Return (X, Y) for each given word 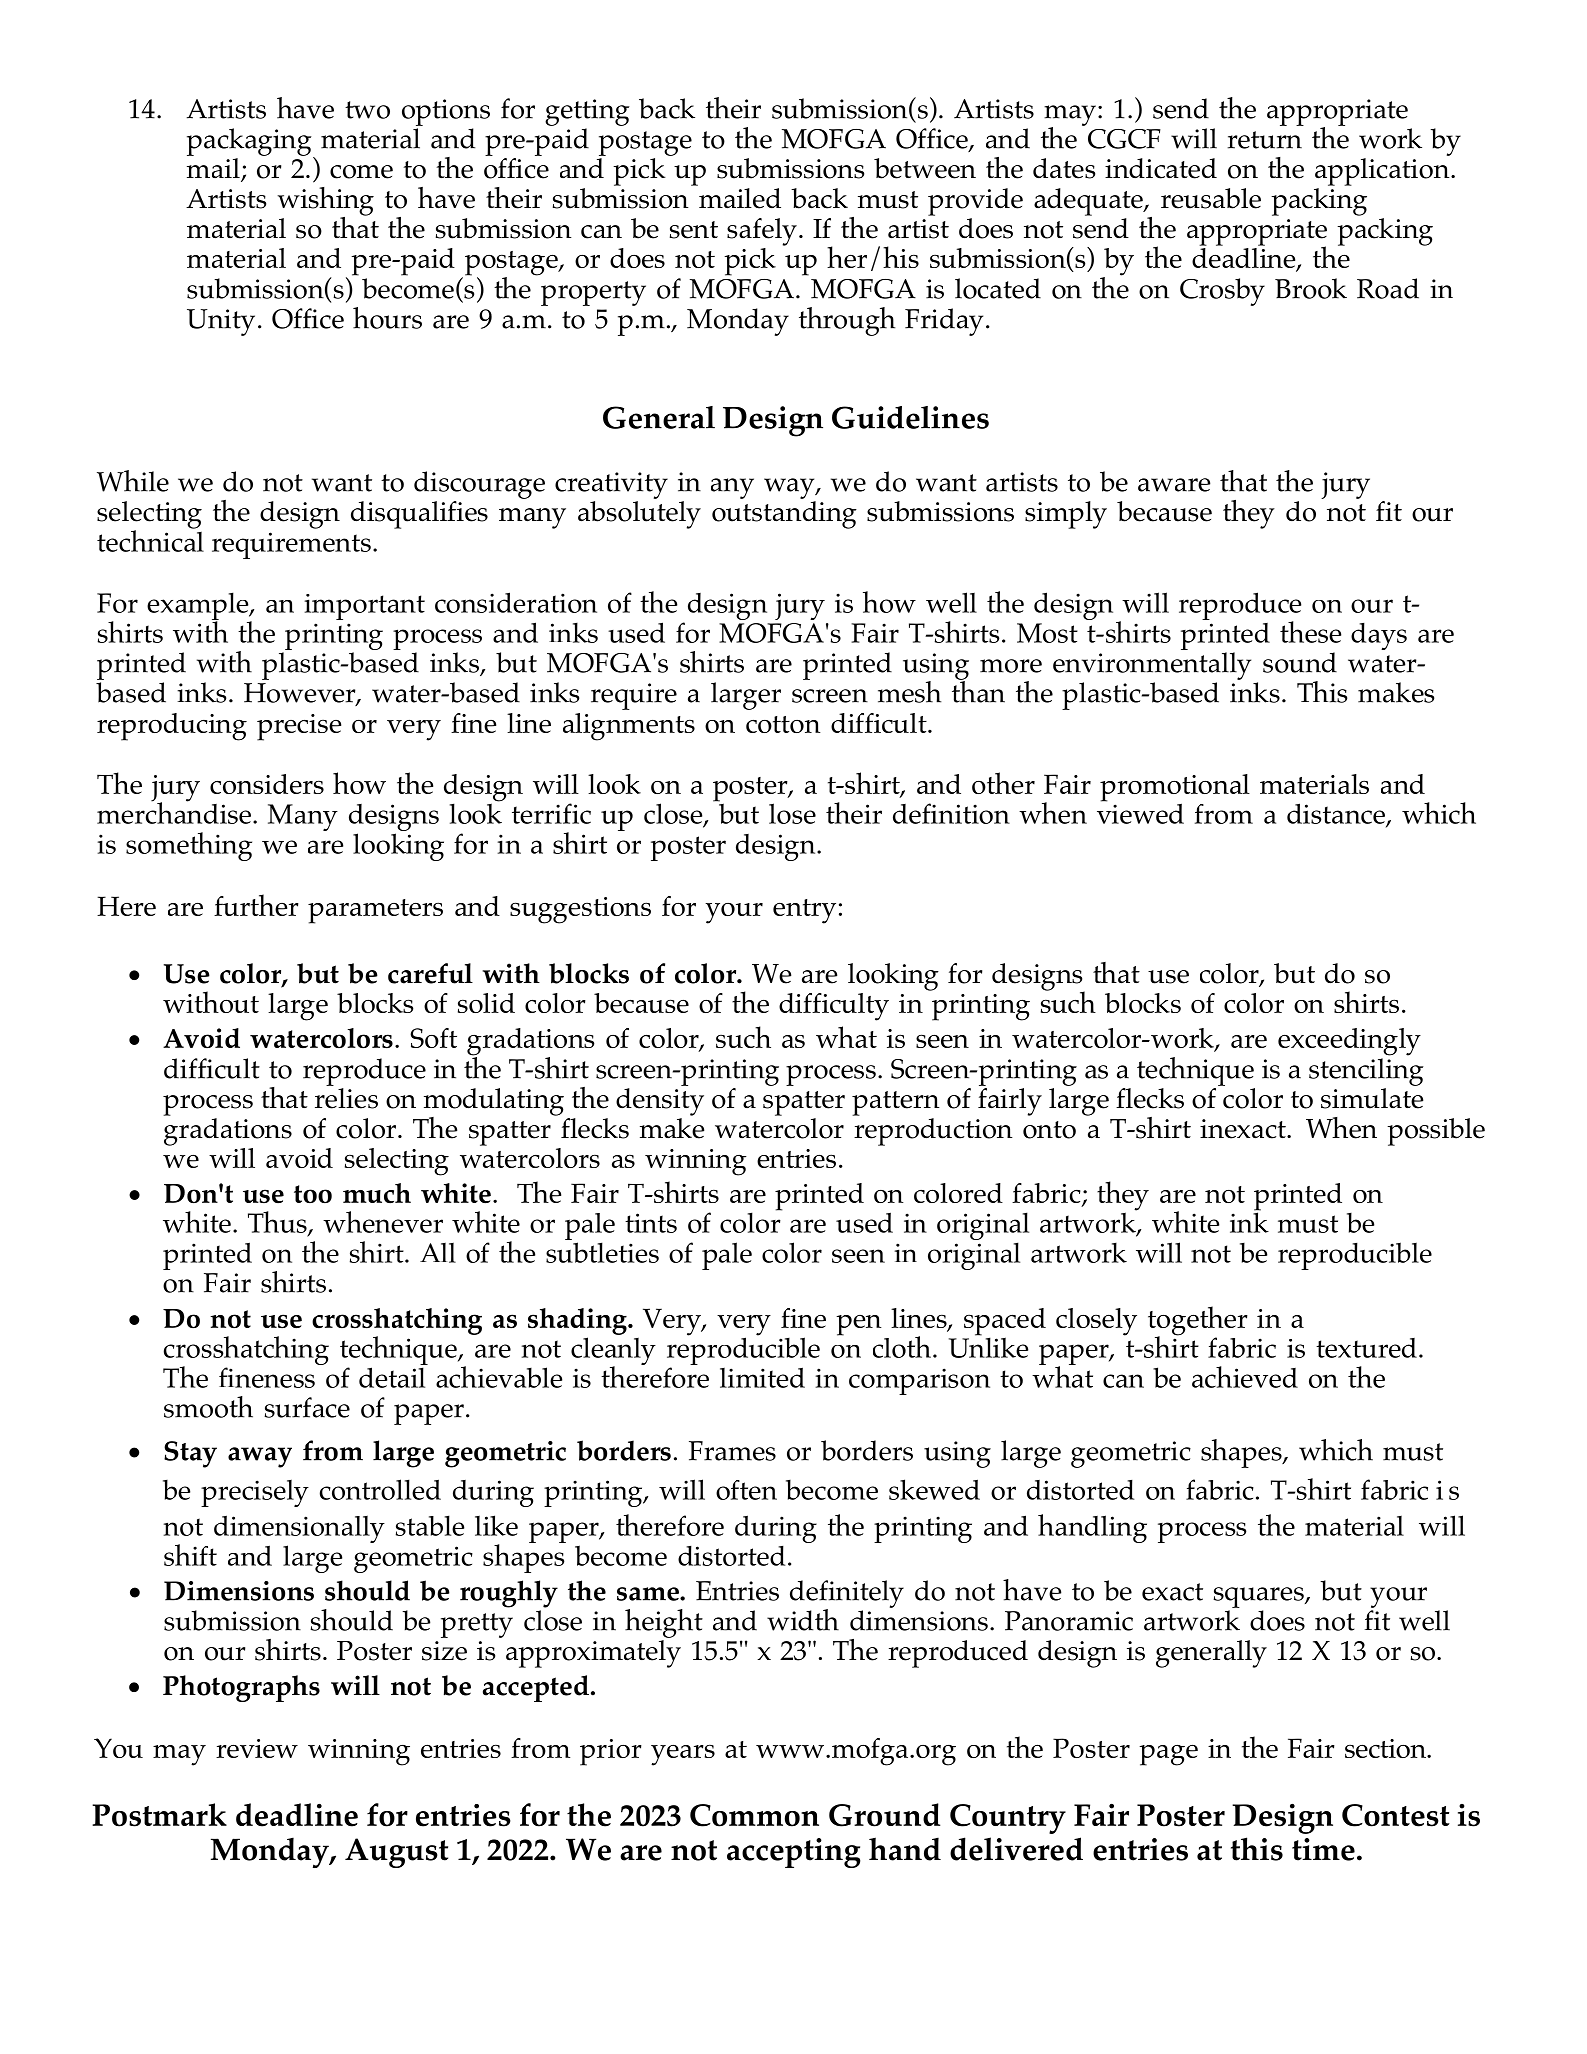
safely (762, 232)
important (364, 607)
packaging (250, 143)
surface (307, 1407)
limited (762, 1377)
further (256, 905)
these (1310, 632)
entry (804, 911)
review (257, 1748)
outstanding (784, 515)
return (1264, 140)
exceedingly (1349, 1042)
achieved (1245, 1377)
